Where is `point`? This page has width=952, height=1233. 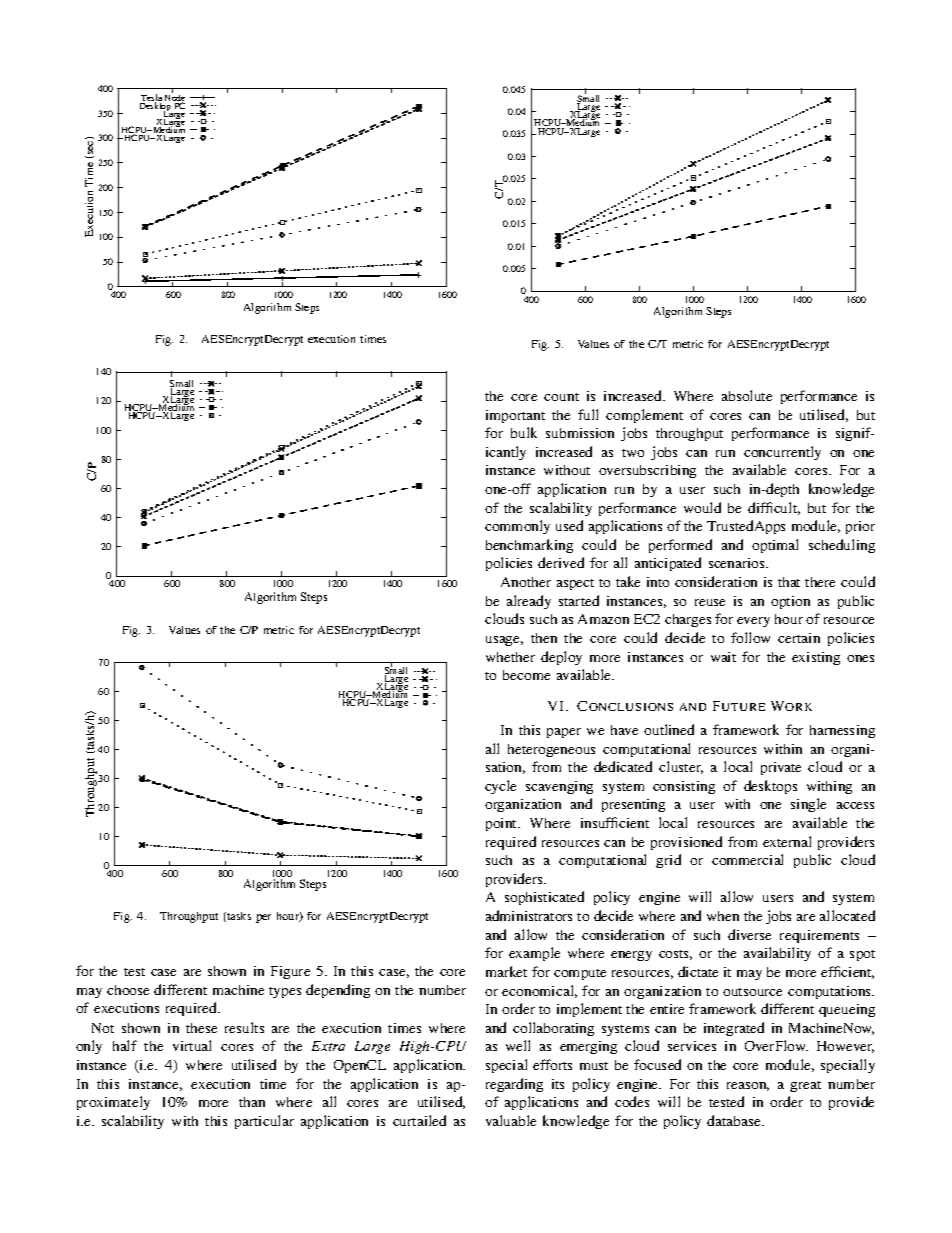
point is located at coordinates (503, 824).
